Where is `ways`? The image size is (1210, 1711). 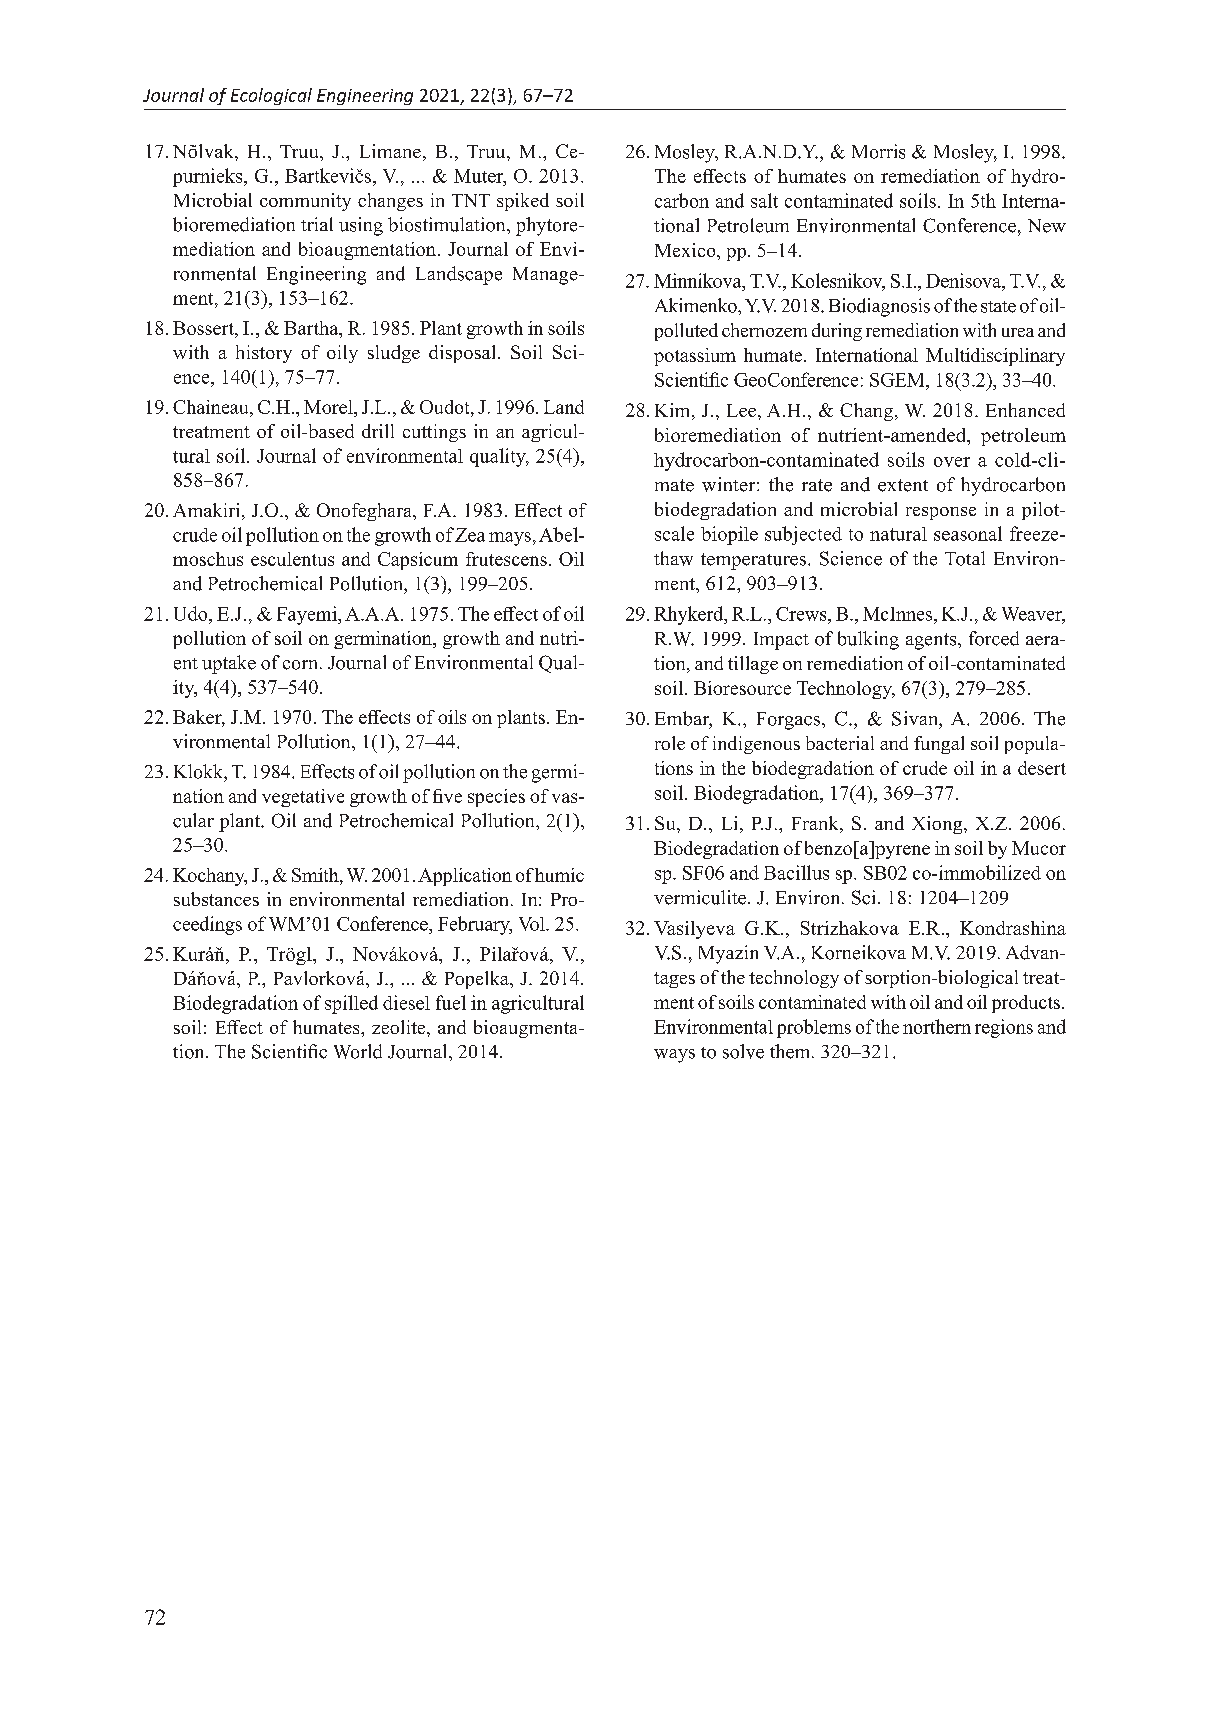
ways is located at coordinates (674, 1056).
